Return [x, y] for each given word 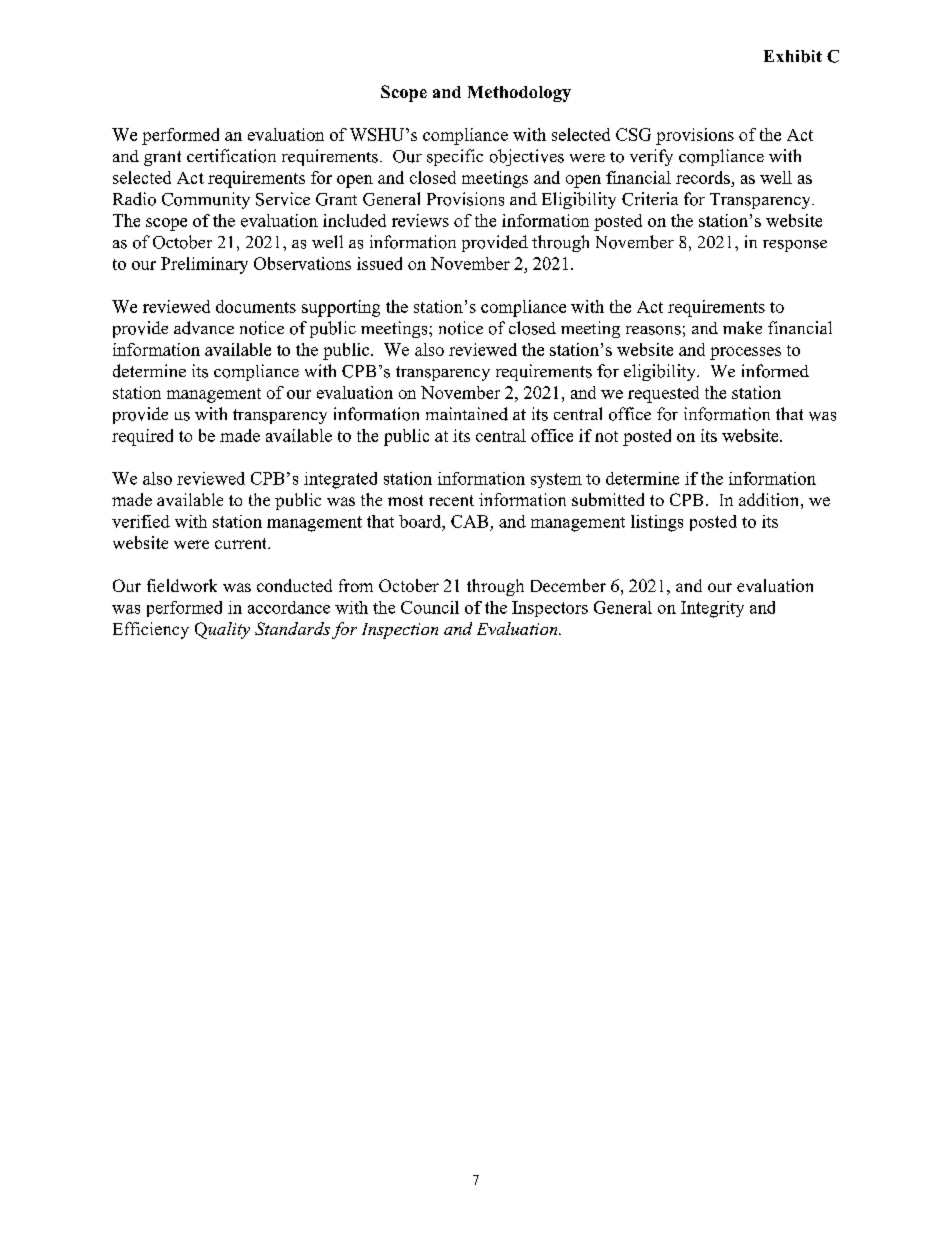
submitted [608, 499]
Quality [222, 630]
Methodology [519, 94]
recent [451, 500]
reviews [420, 220]
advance [204, 328]
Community [206, 200]
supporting [341, 308]
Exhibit [793, 56]
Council [430, 607]
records [704, 179]
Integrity [712, 609]
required [142, 437]
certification [231, 156]
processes [745, 353]
